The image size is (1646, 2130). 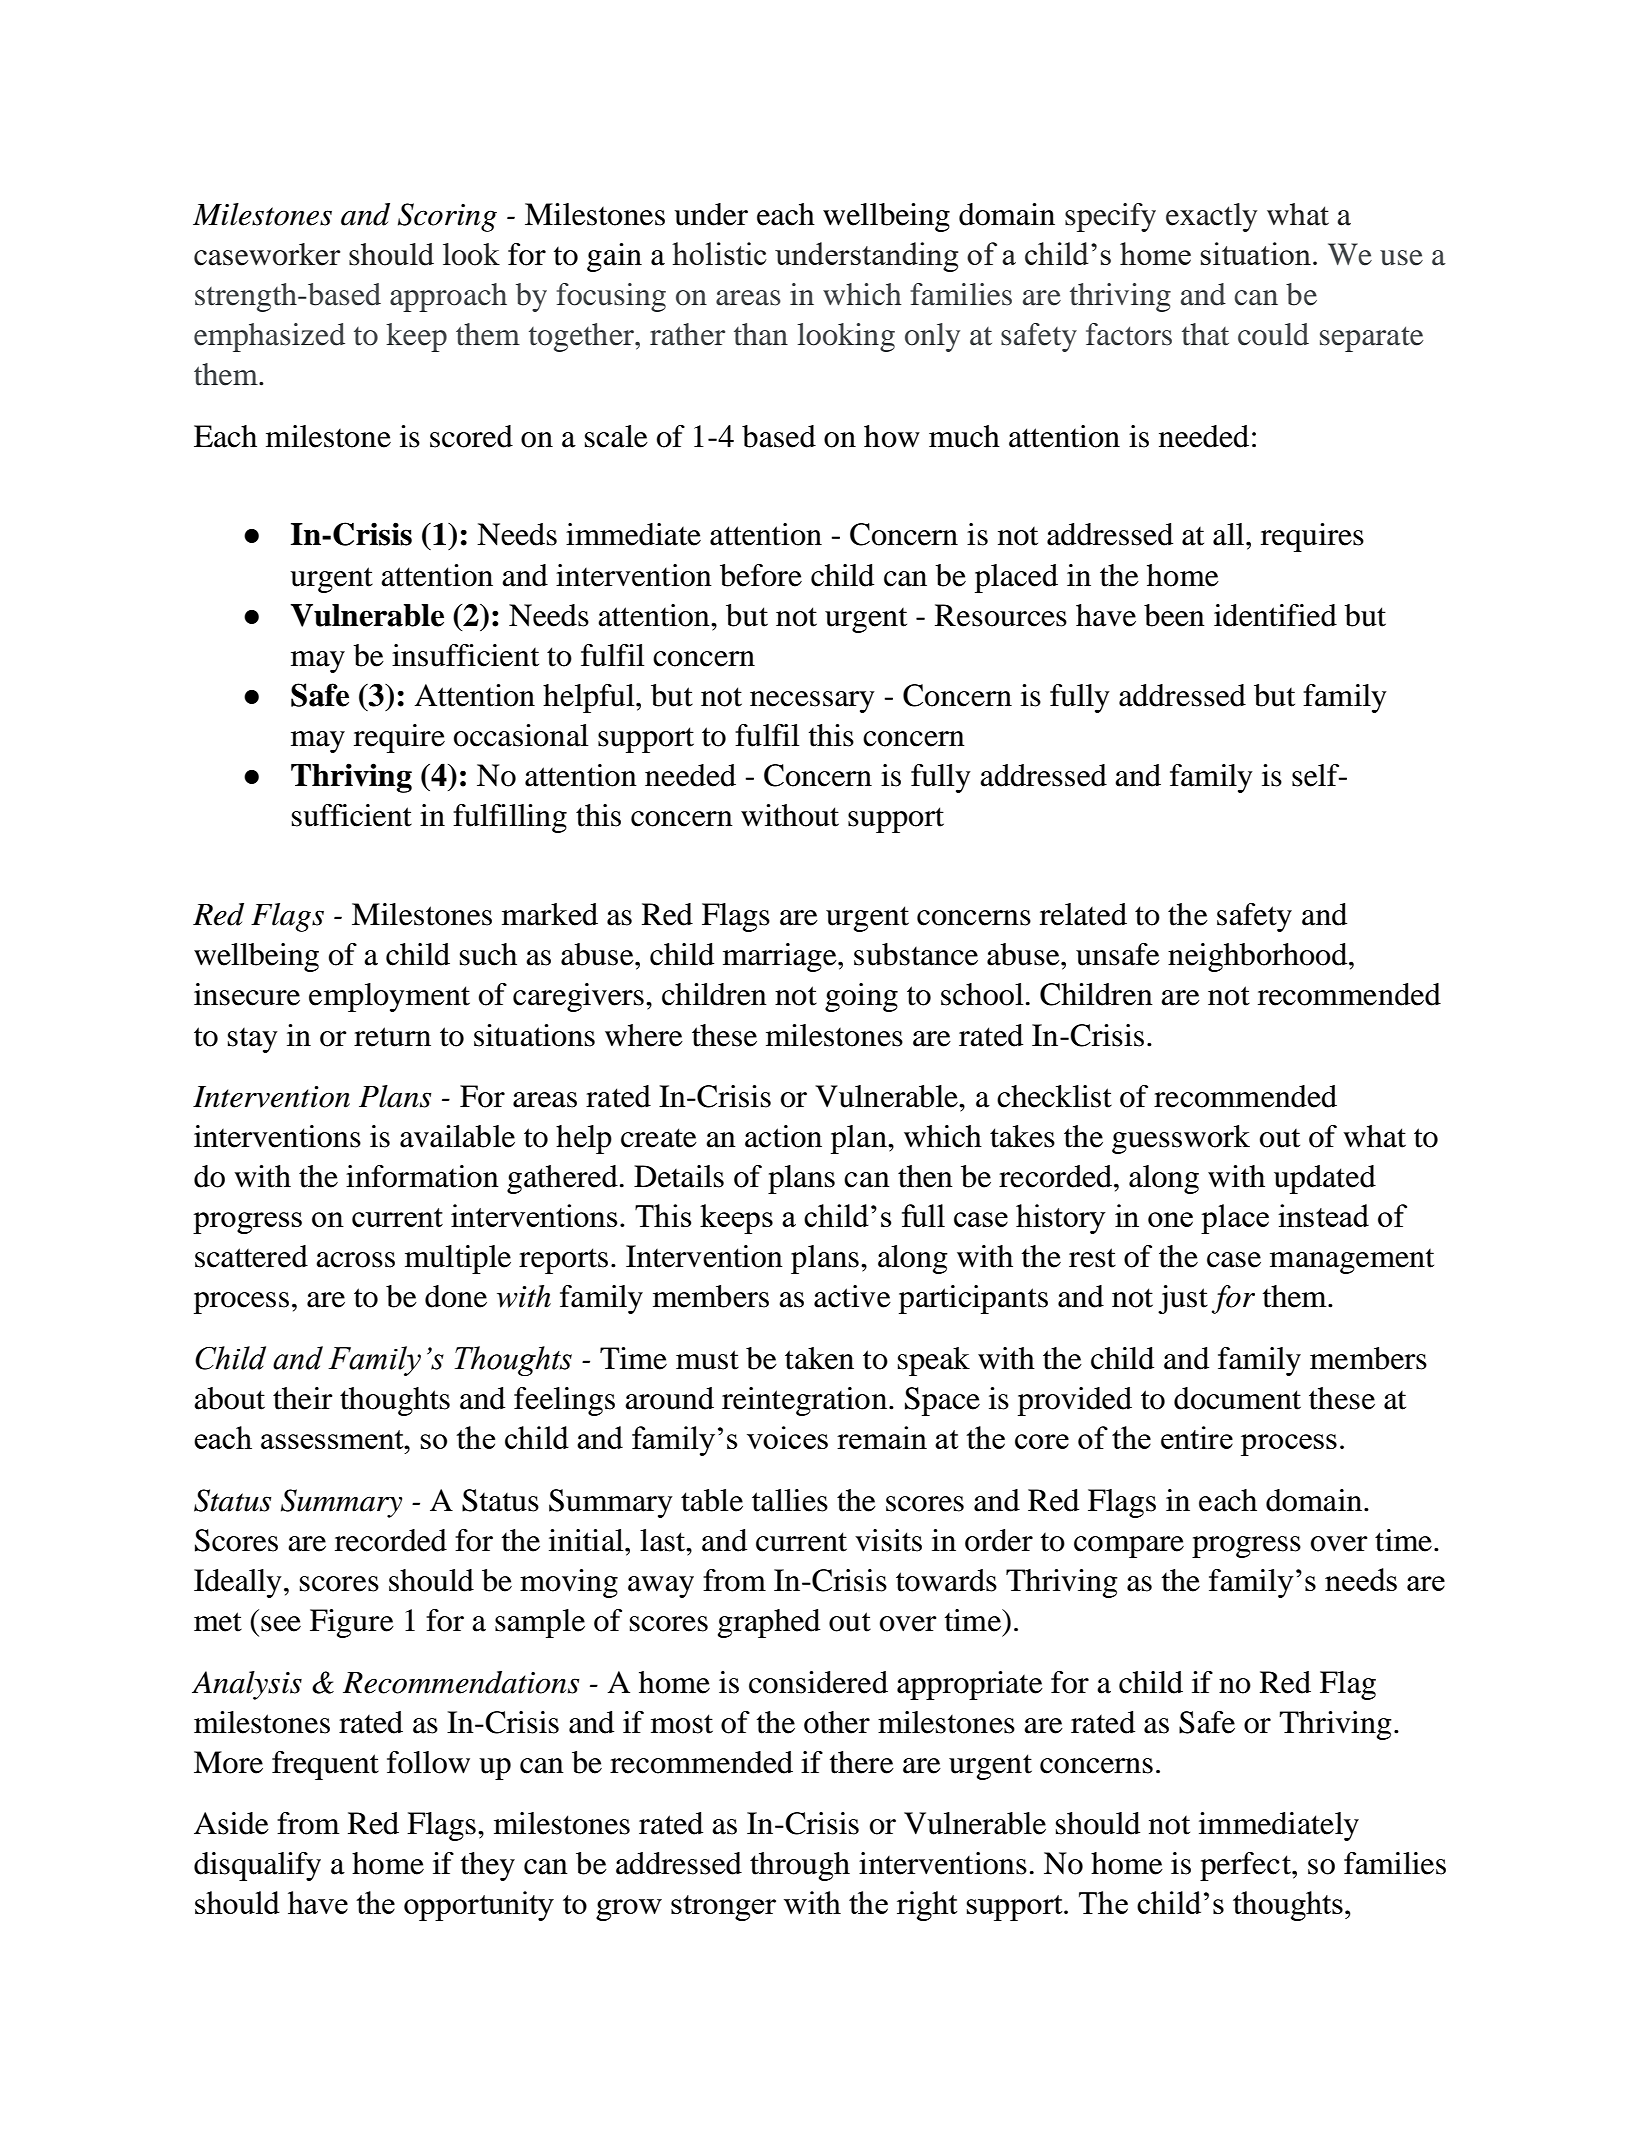 I want to click on action, so click(x=783, y=1136).
